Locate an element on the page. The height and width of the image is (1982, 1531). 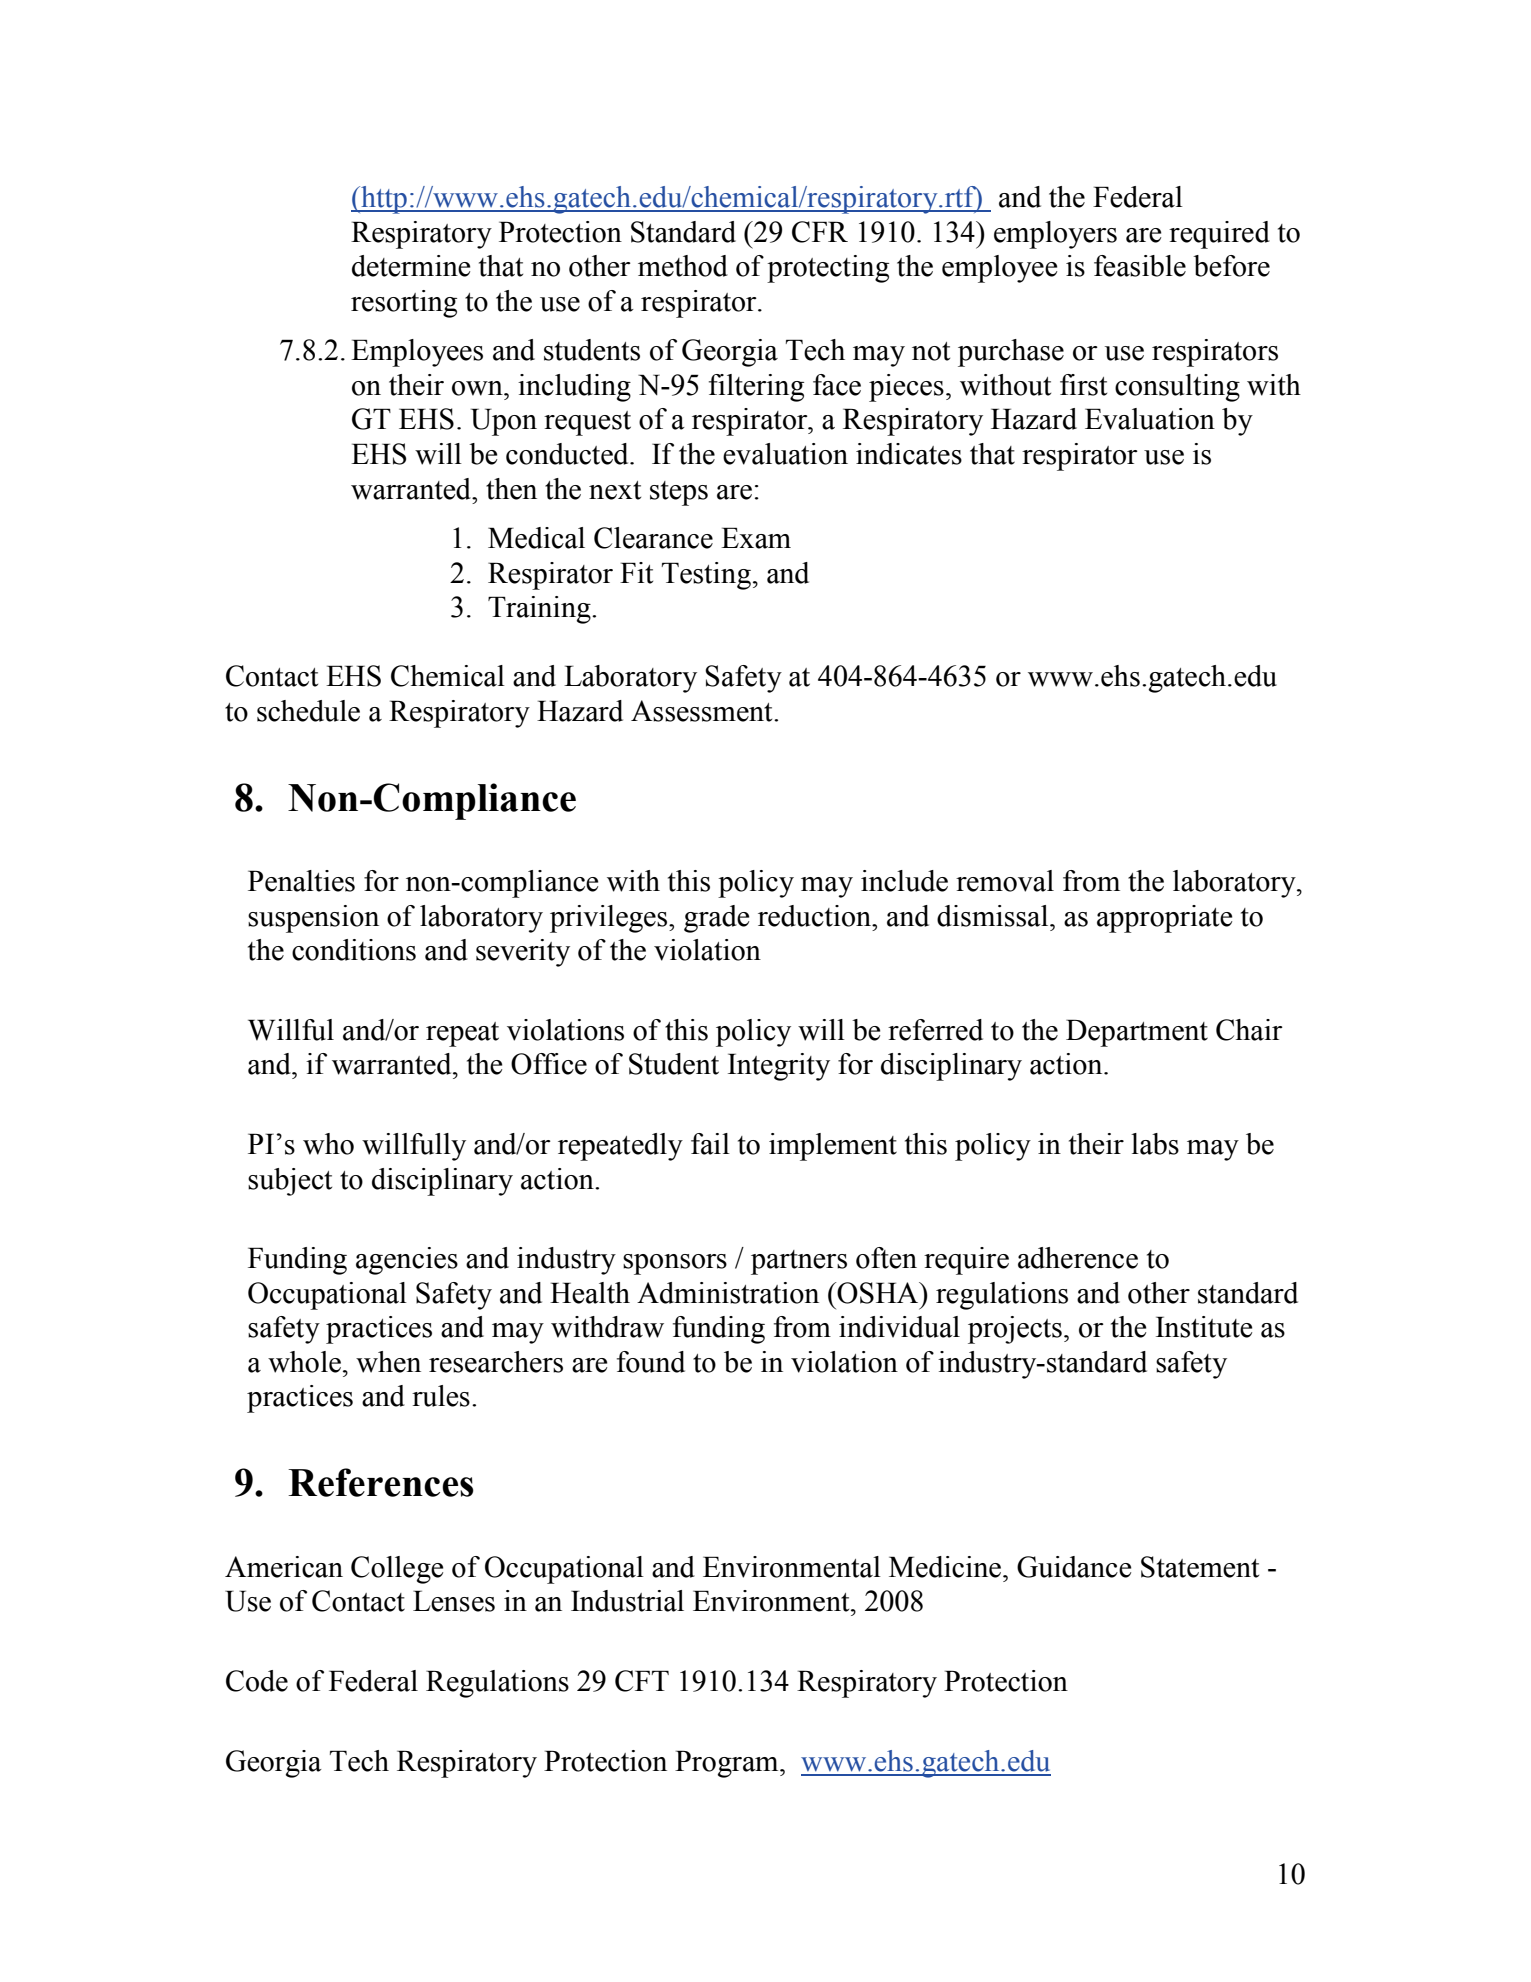
feasible is located at coordinates (1140, 266).
